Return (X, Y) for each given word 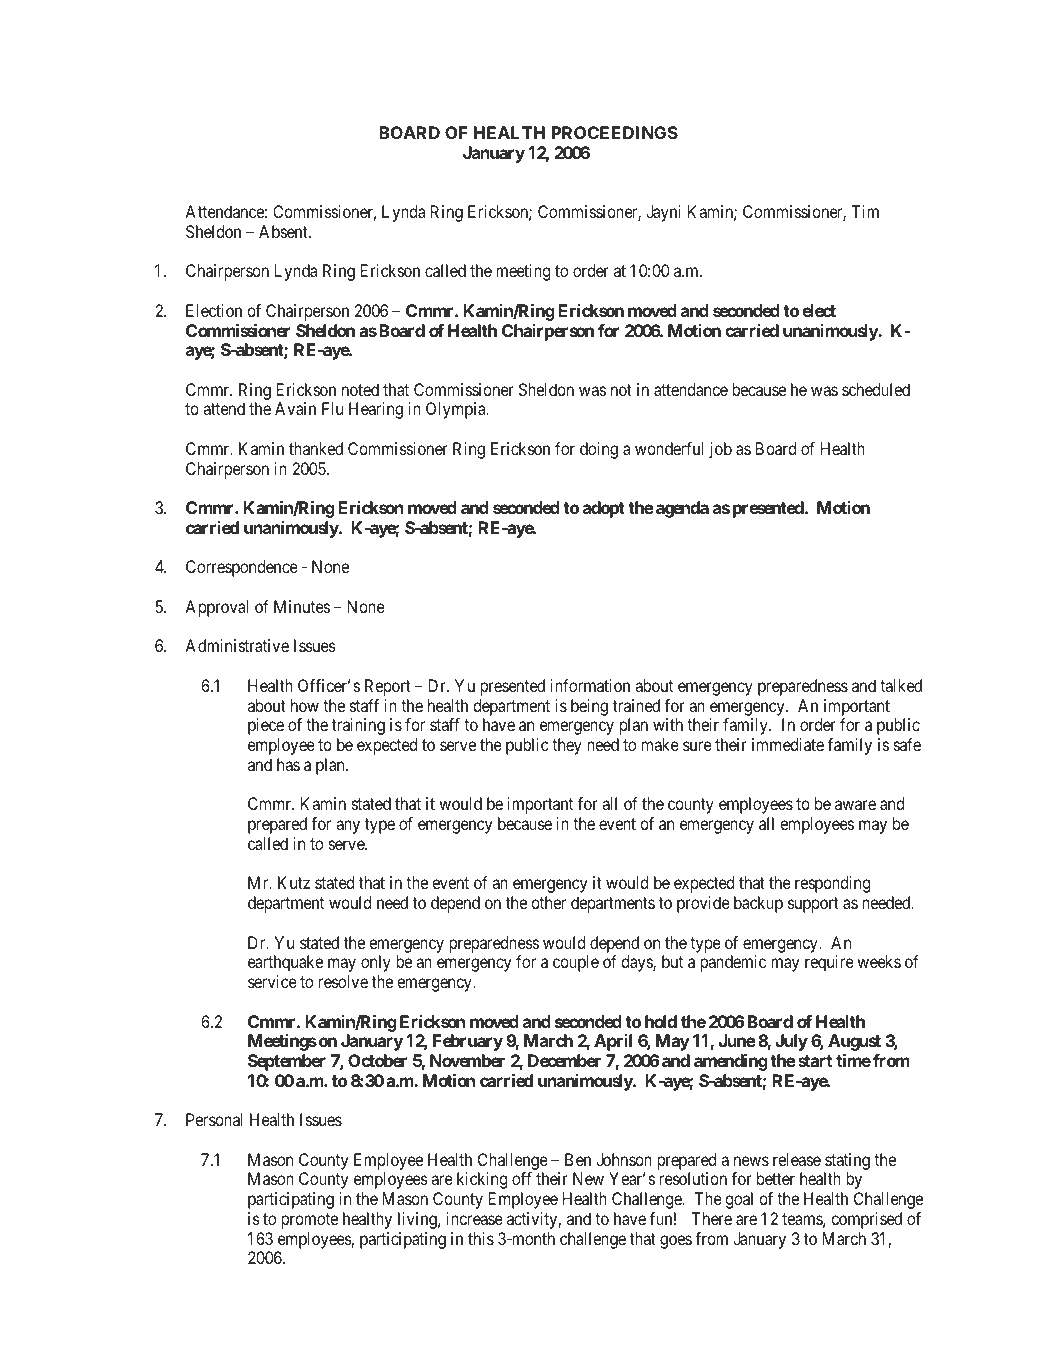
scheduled (876, 389)
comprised (866, 1220)
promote (309, 1221)
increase (475, 1218)
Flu (332, 408)
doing (599, 450)
